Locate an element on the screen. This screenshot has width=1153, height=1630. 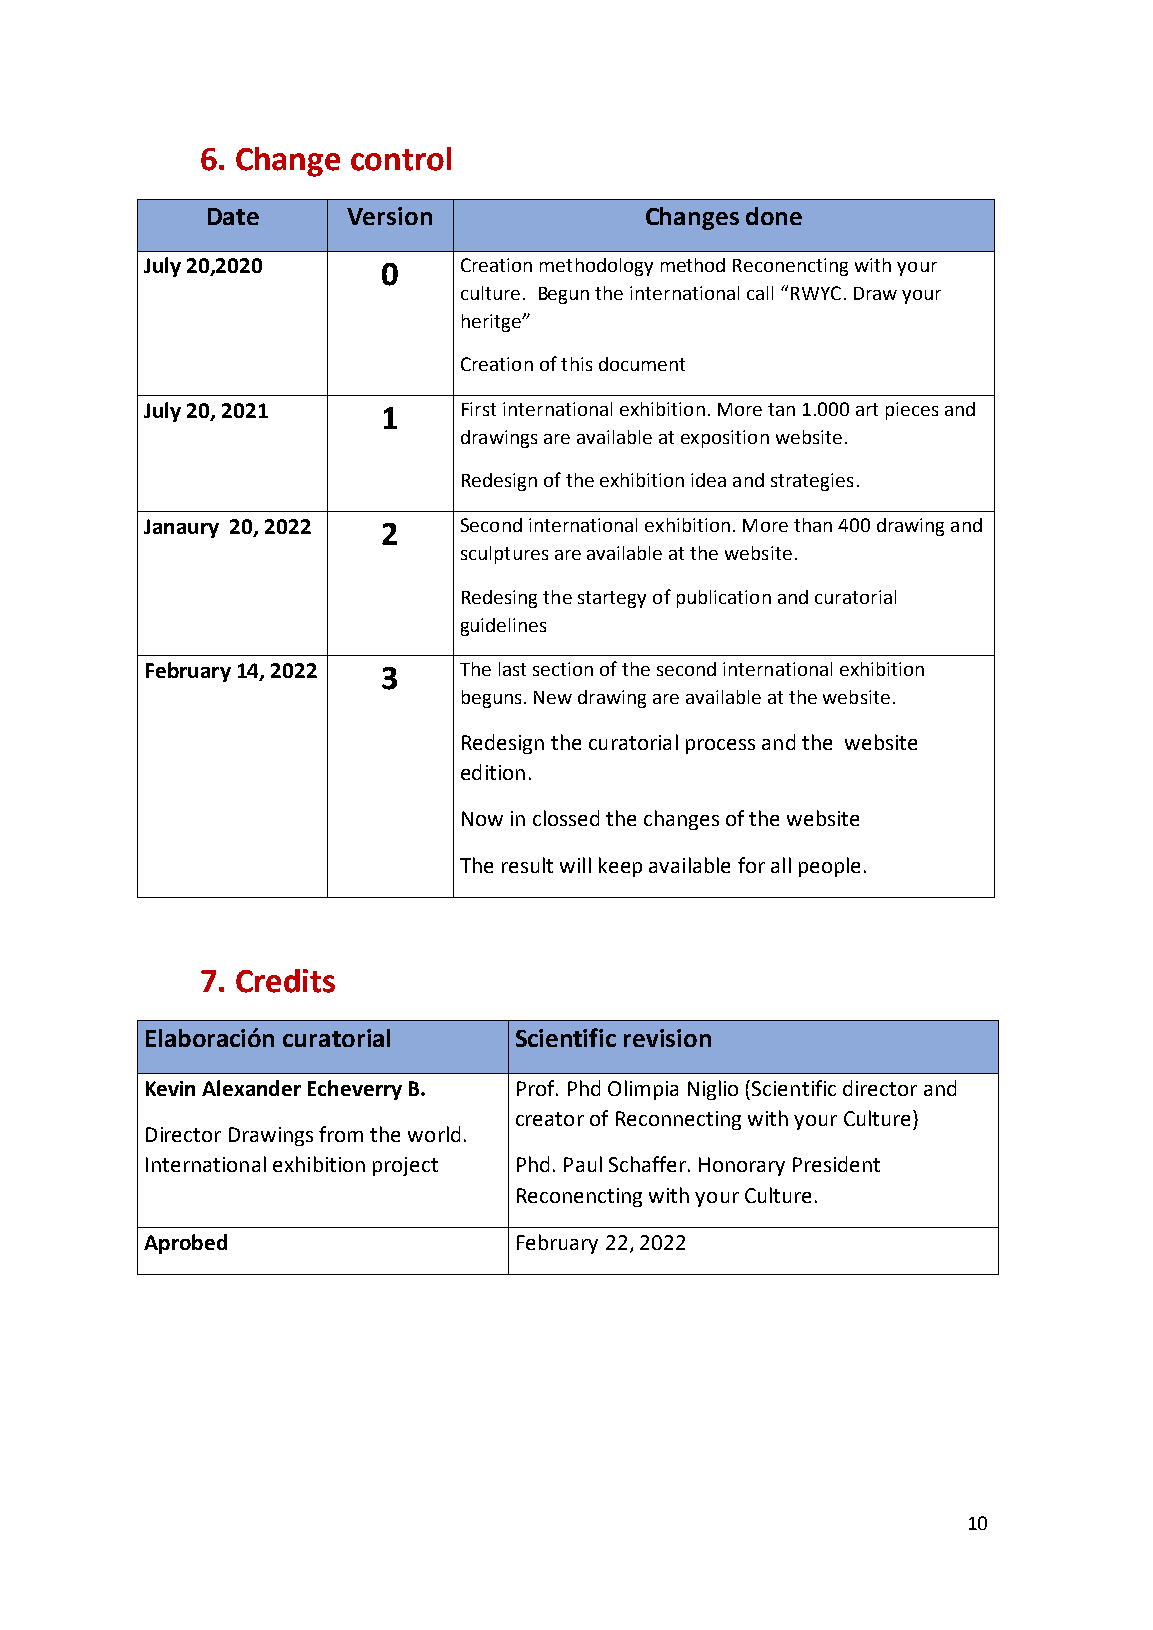
people is located at coordinates (829, 867).
